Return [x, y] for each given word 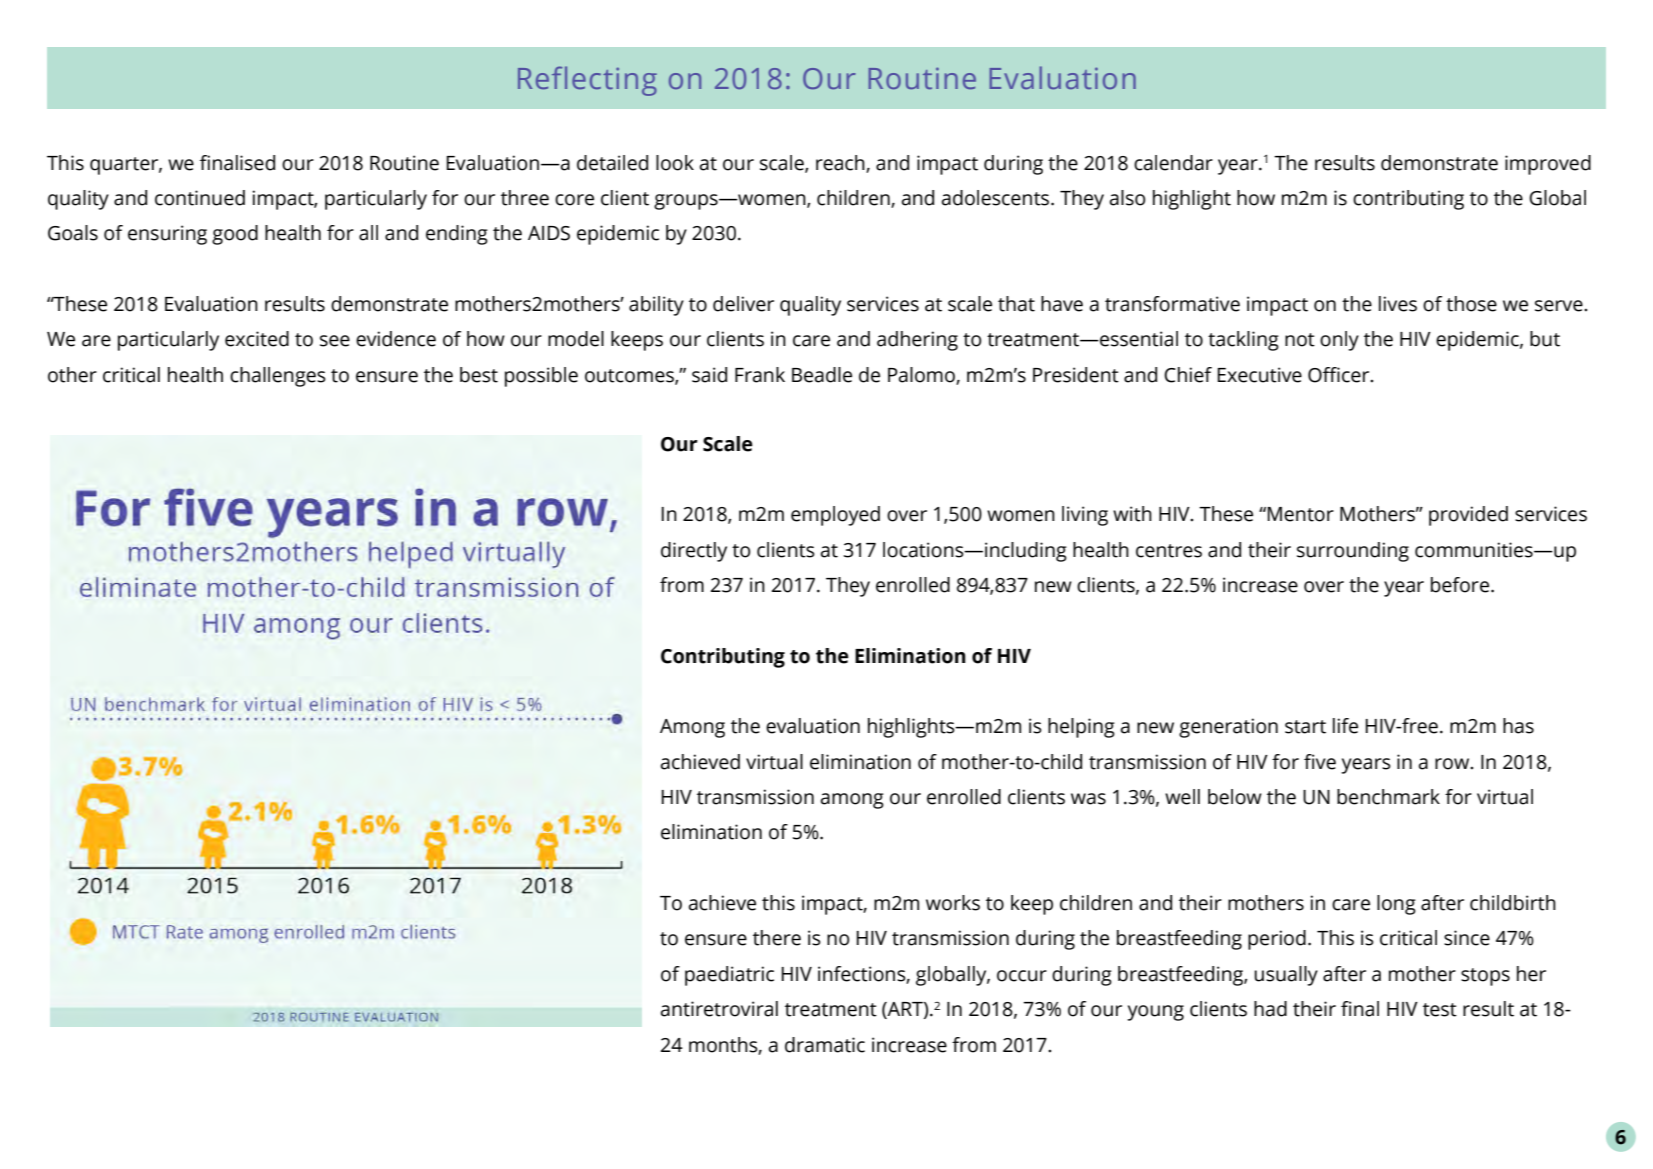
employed [835, 516]
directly [694, 552]
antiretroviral [719, 1009]
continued [200, 198]
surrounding [1353, 552]
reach [841, 163]
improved [1548, 165]
